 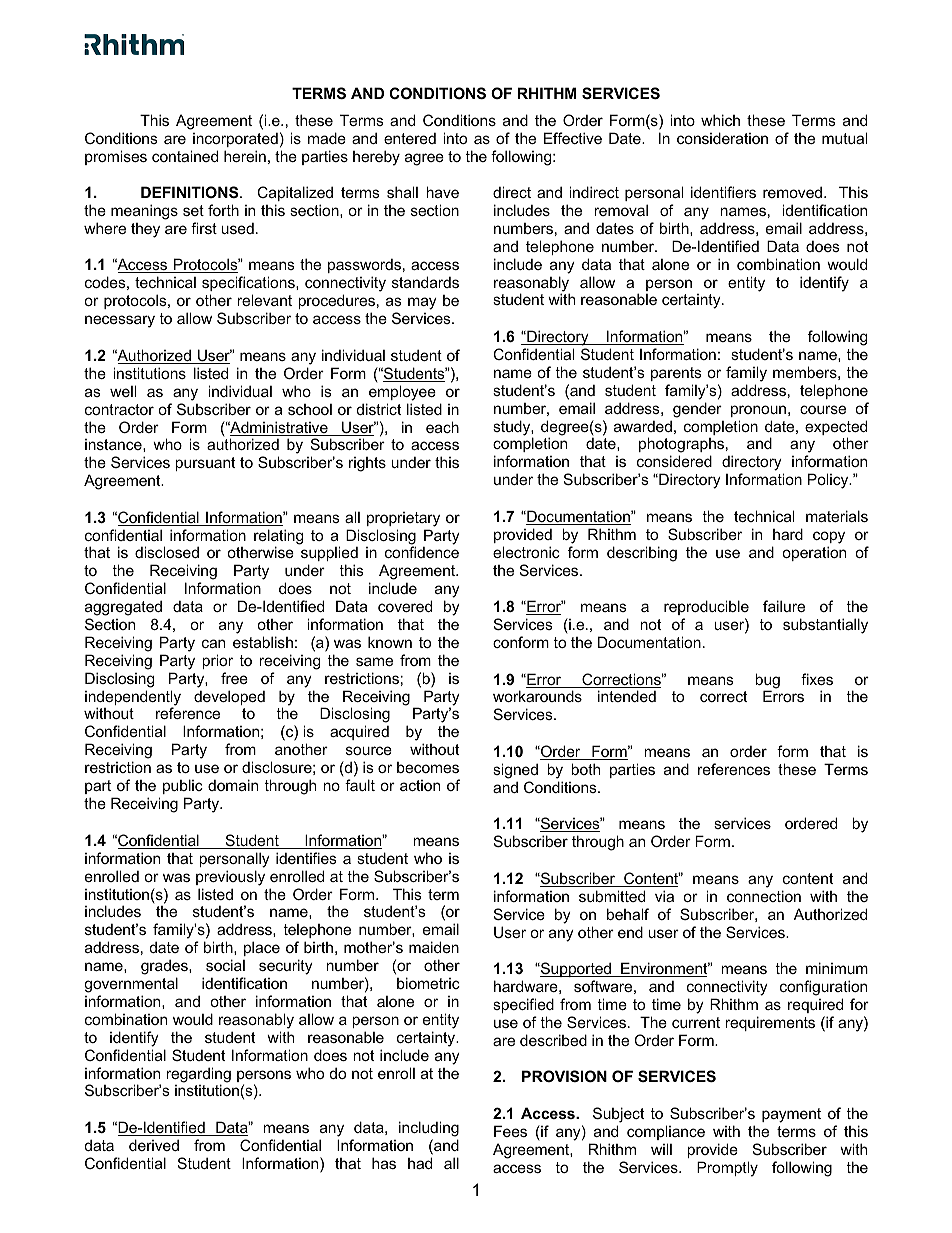 What do you see at coordinates (442, 427) in the screenshot?
I see `each` at bounding box center [442, 427].
